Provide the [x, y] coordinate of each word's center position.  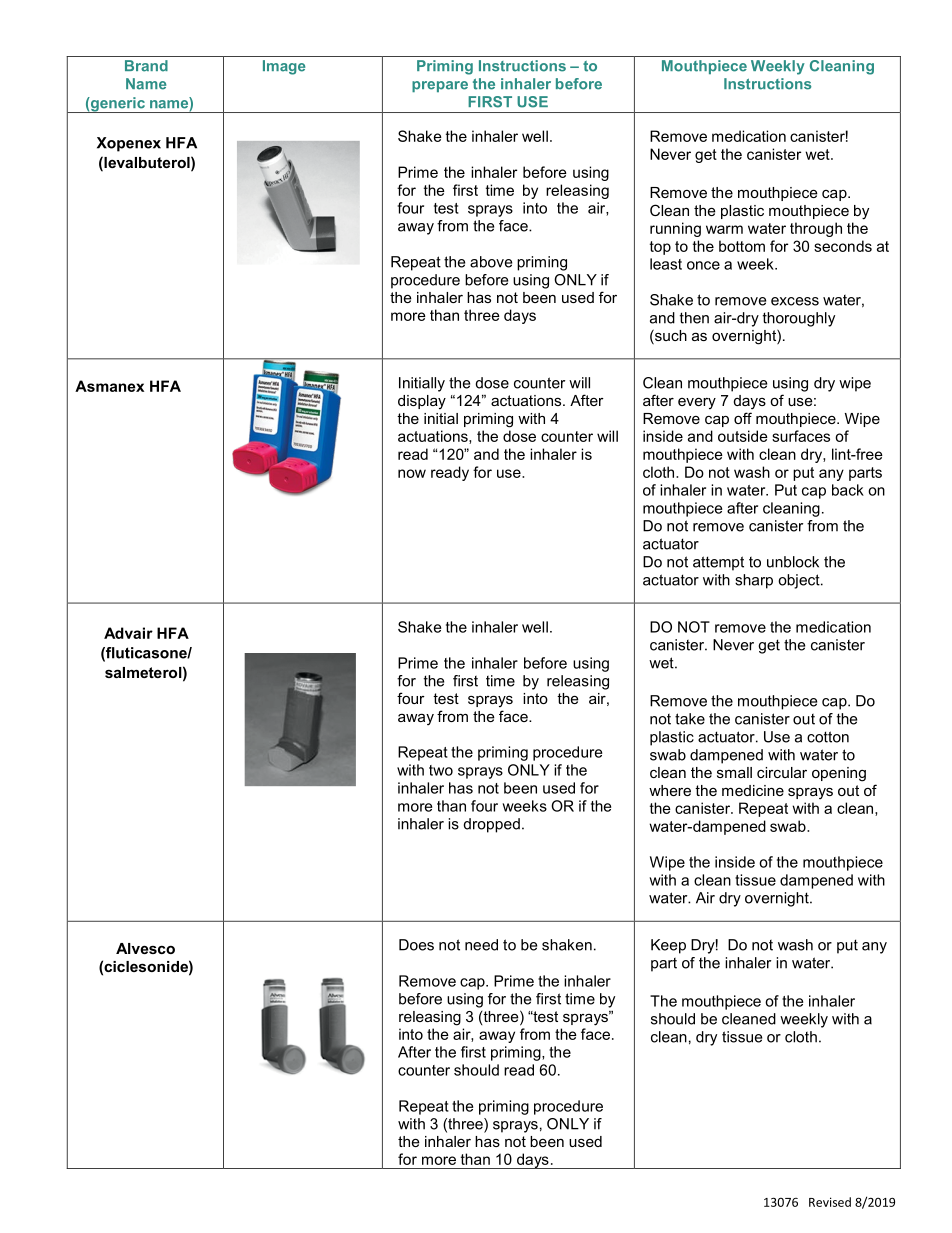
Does [416, 945]
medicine [753, 790]
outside [743, 436]
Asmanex [109, 386]
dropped [492, 825]
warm [724, 229]
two [441, 770]
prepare [440, 86]
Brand [146, 66]
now [412, 473]
